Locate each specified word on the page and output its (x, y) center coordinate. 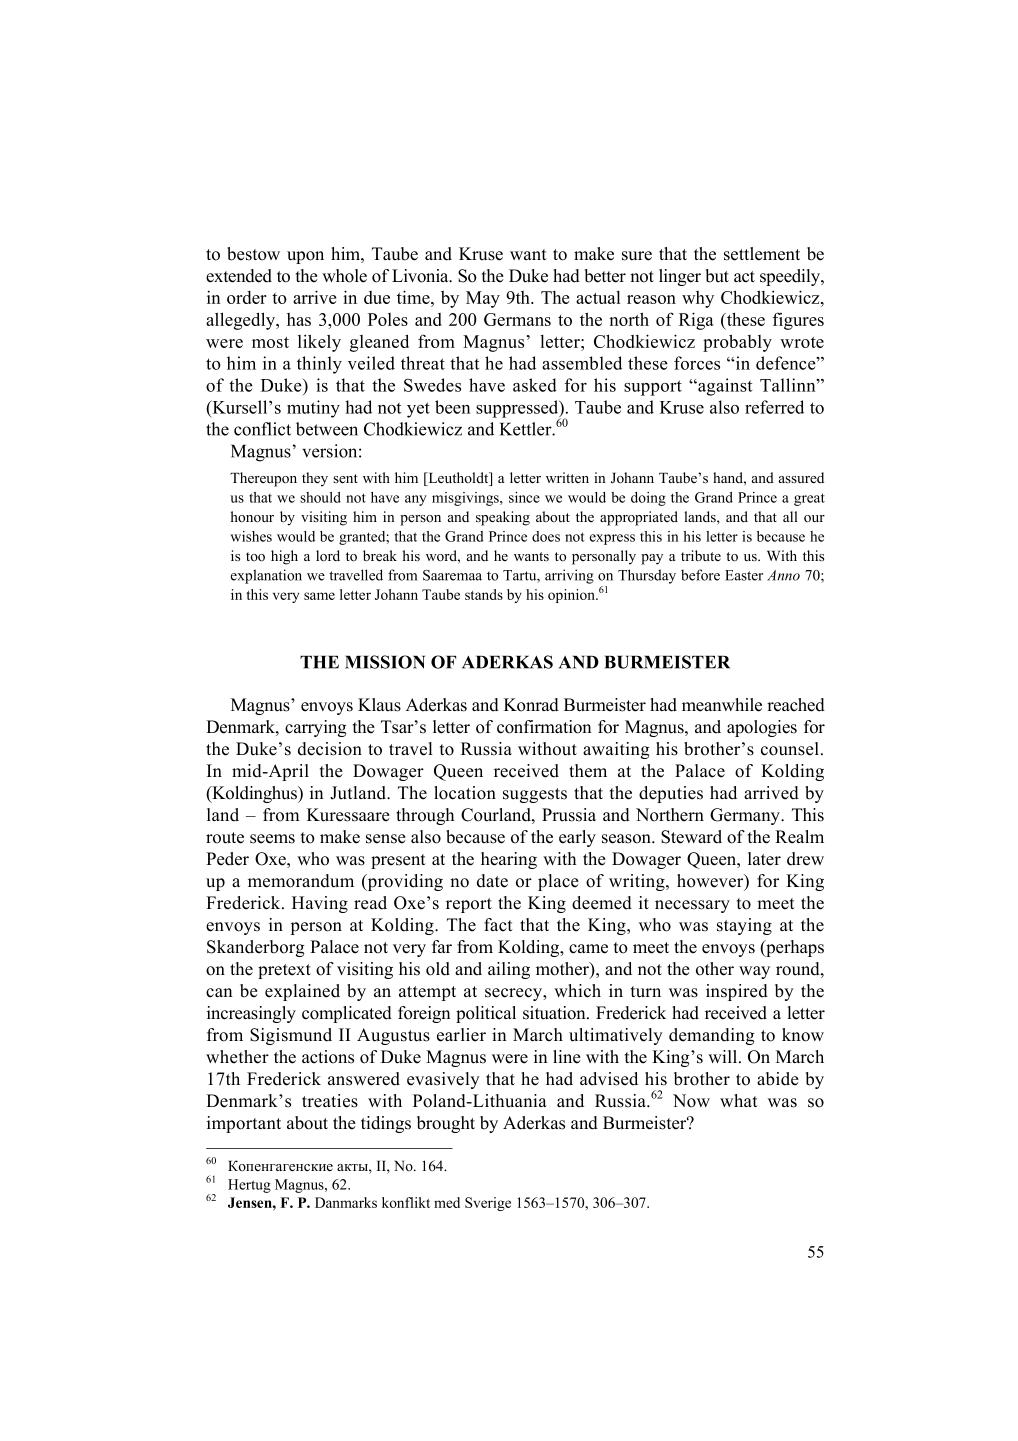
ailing (509, 970)
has (299, 319)
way (754, 972)
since (524, 497)
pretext (284, 971)
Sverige (488, 1204)
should (320, 497)
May (483, 299)
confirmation (544, 727)
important (244, 1124)
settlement (762, 254)
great (809, 499)
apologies (762, 728)
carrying (316, 728)
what (739, 1100)
